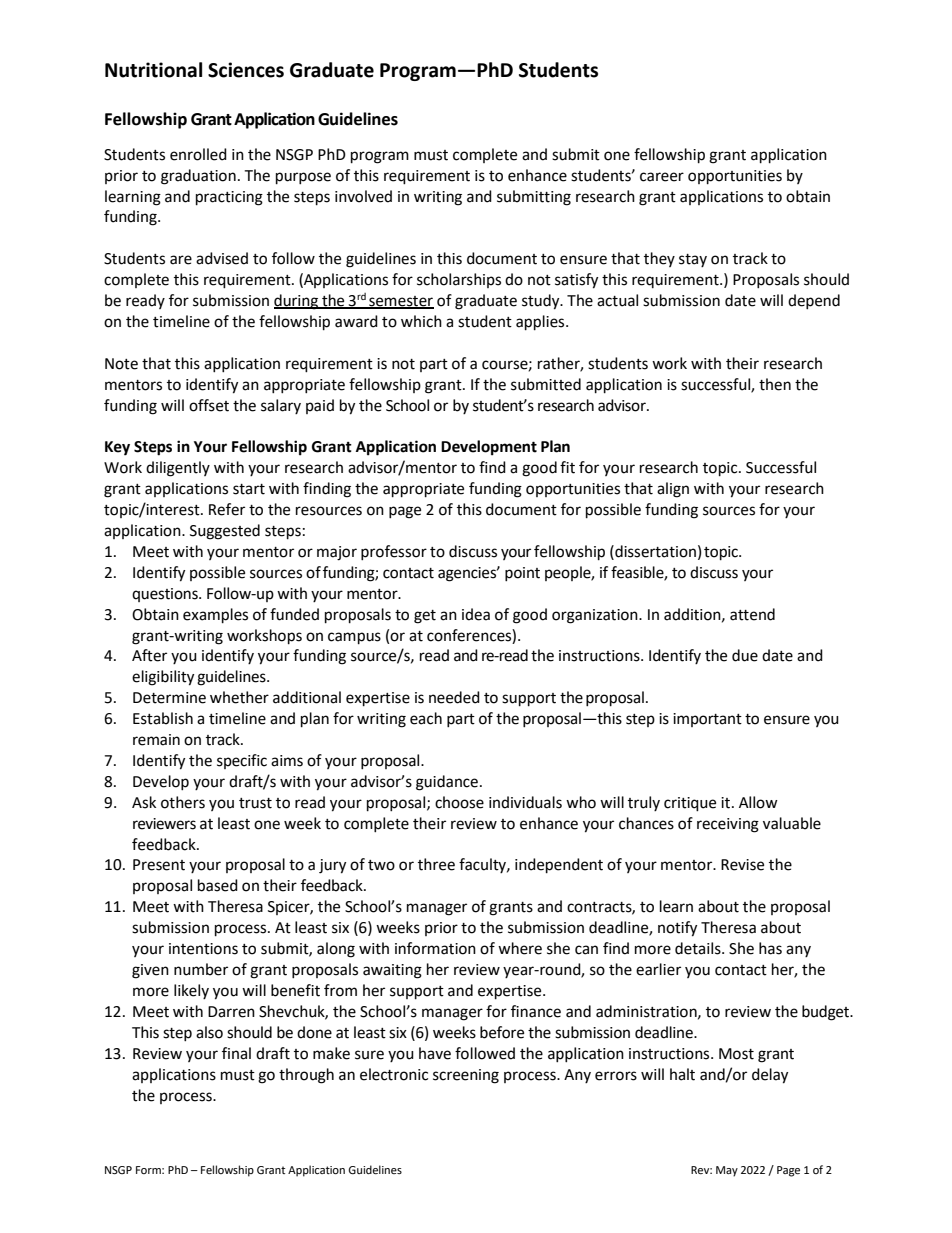  What do you see at coordinates (363, 196) in the page?
I see `involved` at bounding box center [363, 196].
